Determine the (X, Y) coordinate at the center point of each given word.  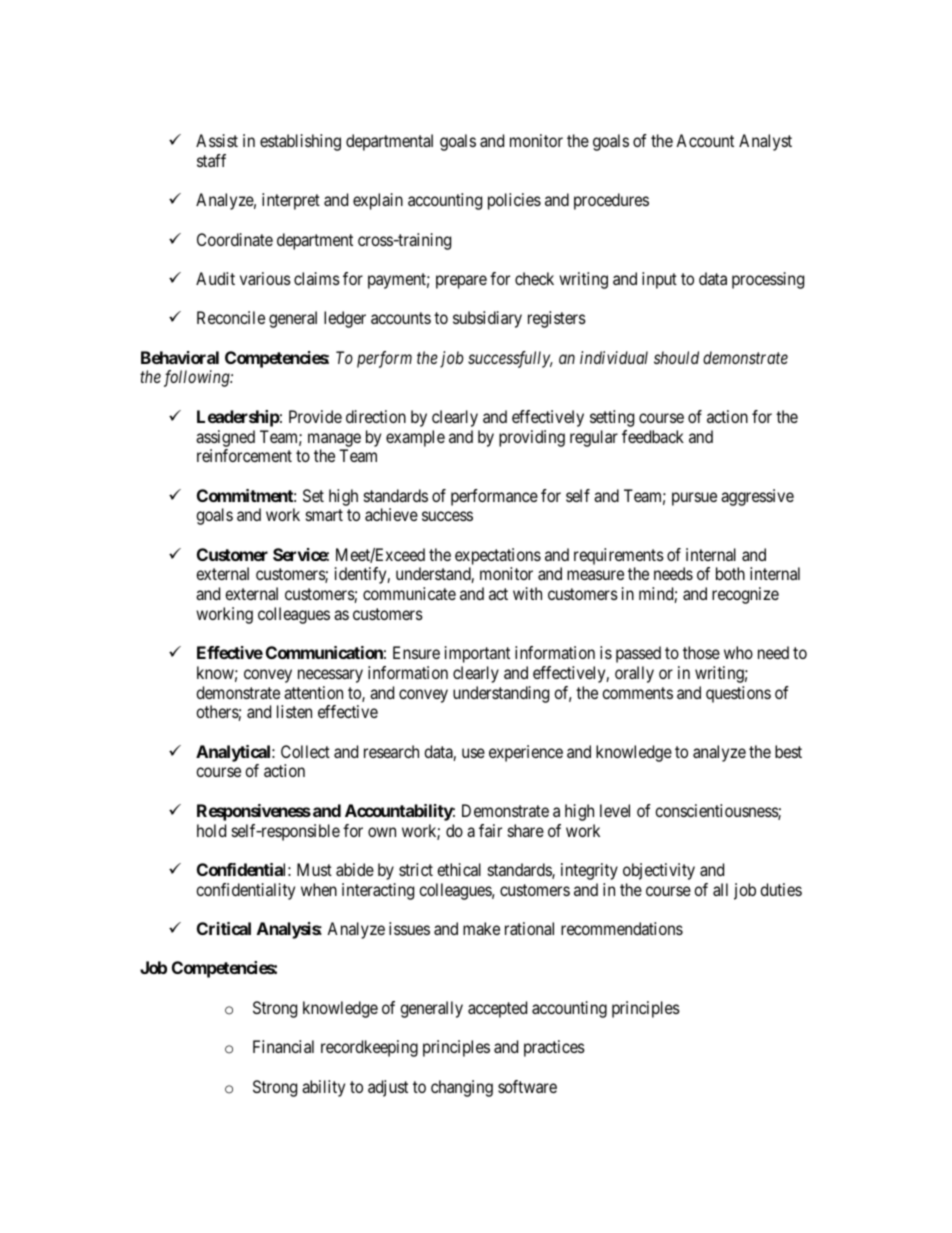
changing (462, 1088)
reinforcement (244, 455)
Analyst (765, 142)
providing (532, 438)
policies (514, 201)
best (788, 751)
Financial (283, 1046)
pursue (694, 499)
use (473, 753)
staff (211, 160)
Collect (305, 751)
